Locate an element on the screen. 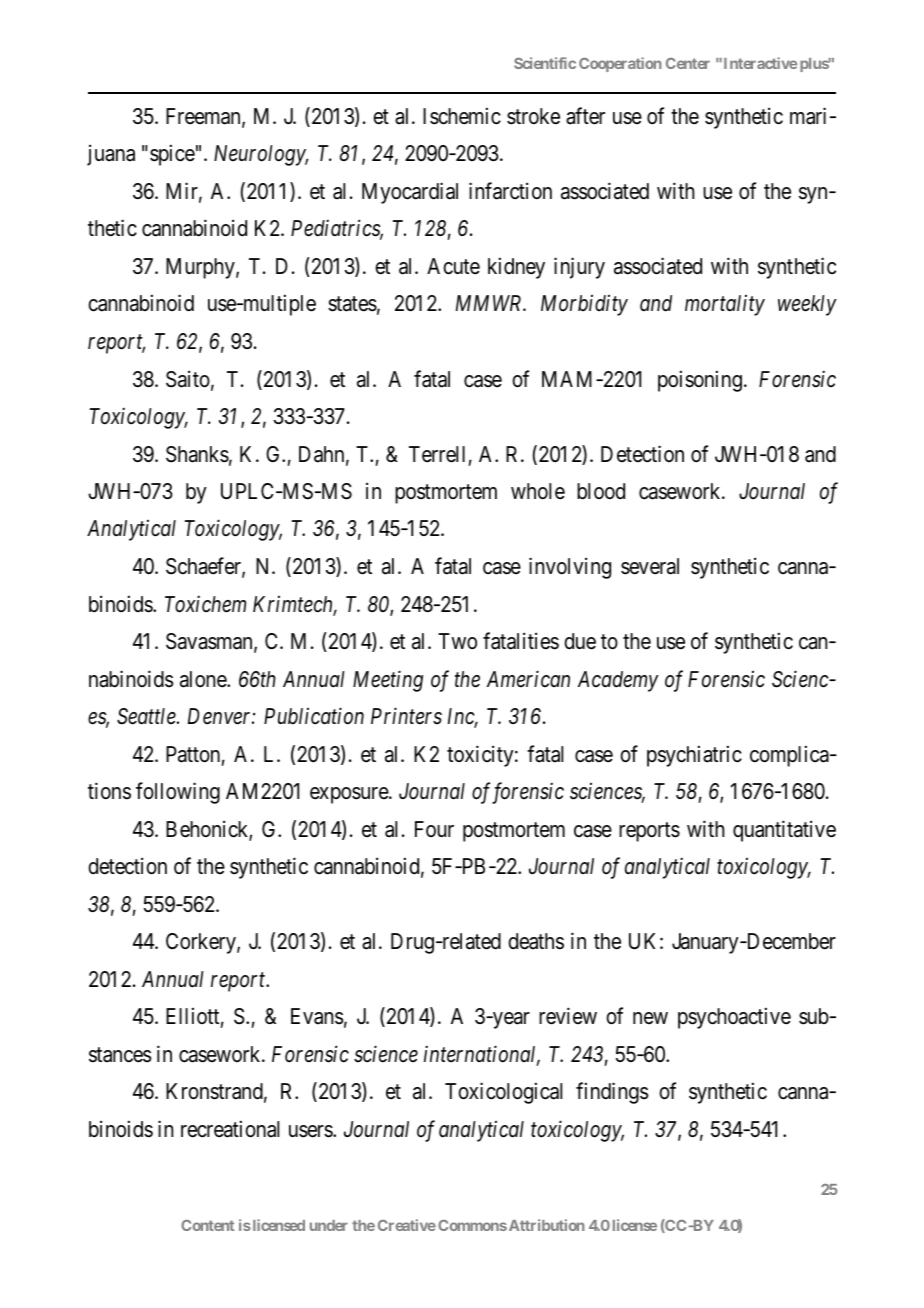 This screenshot has width=924, height=1308. stroke is located at coordinates (533, 116).
